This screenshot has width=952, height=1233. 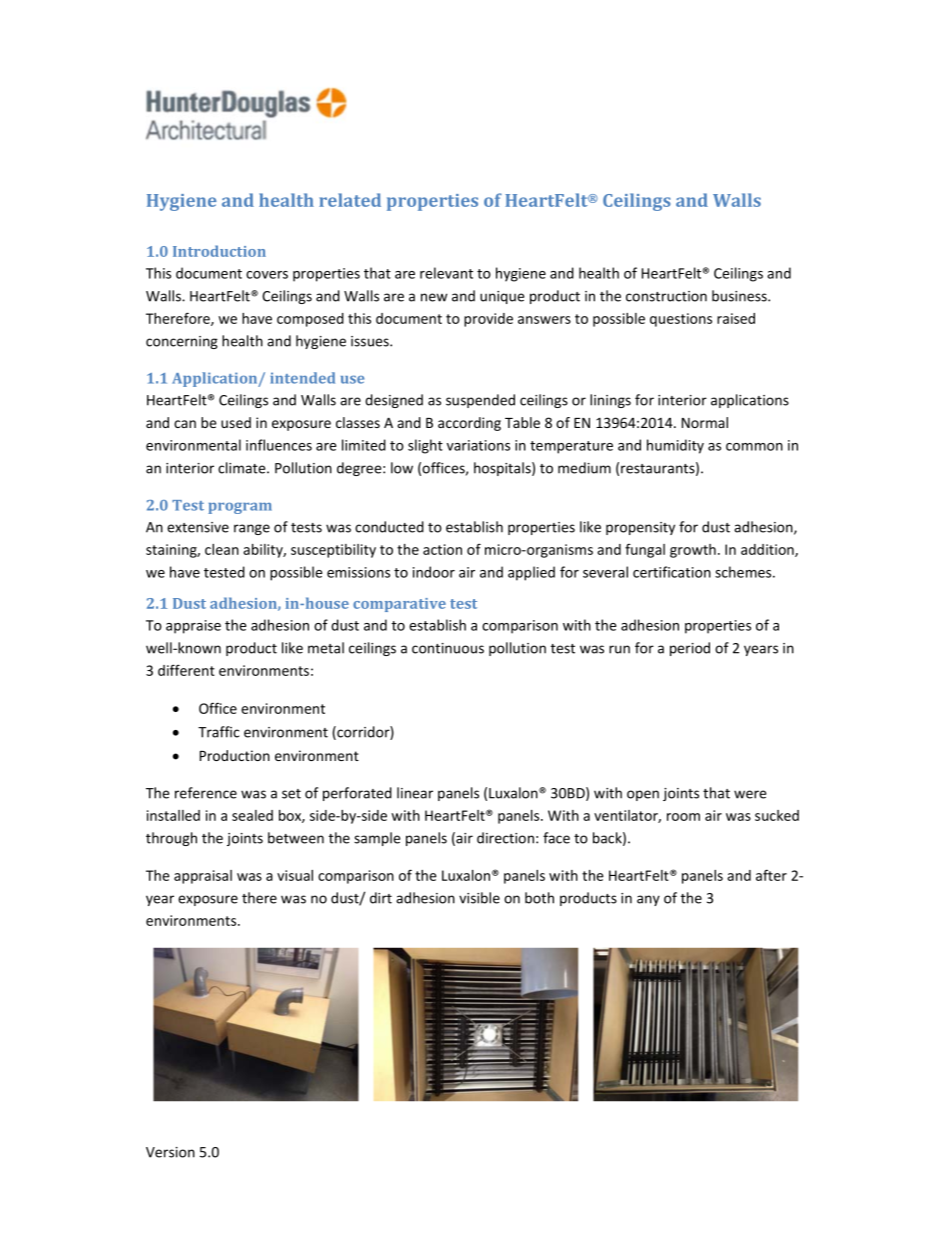 What do you see at coordinates (675, 446) in the screenshot?
I see `humidity` at bounding box center [675, 446].
